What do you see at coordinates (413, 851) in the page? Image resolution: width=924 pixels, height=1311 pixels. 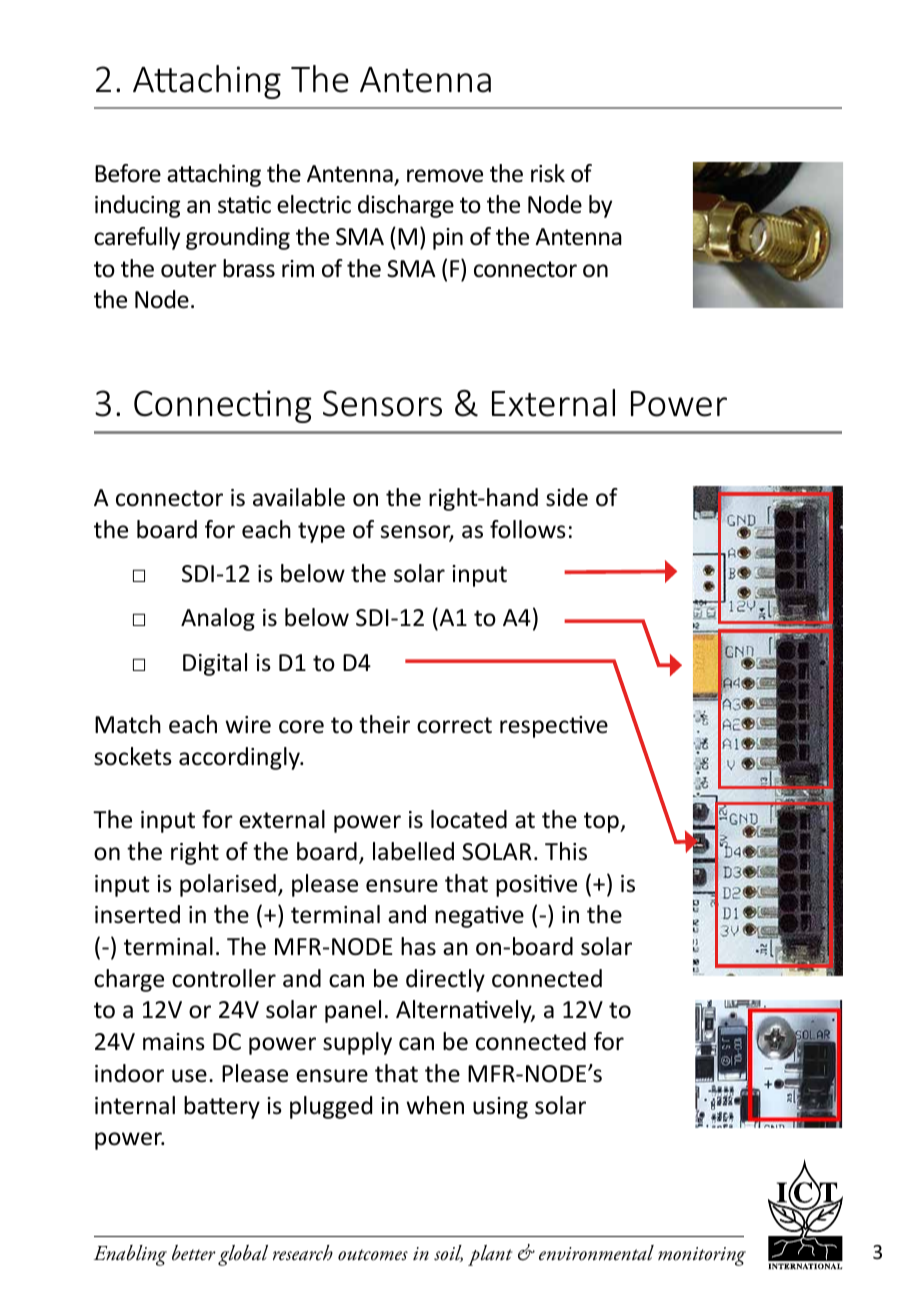 I see `labelled` at bounding box center [413, 851].
